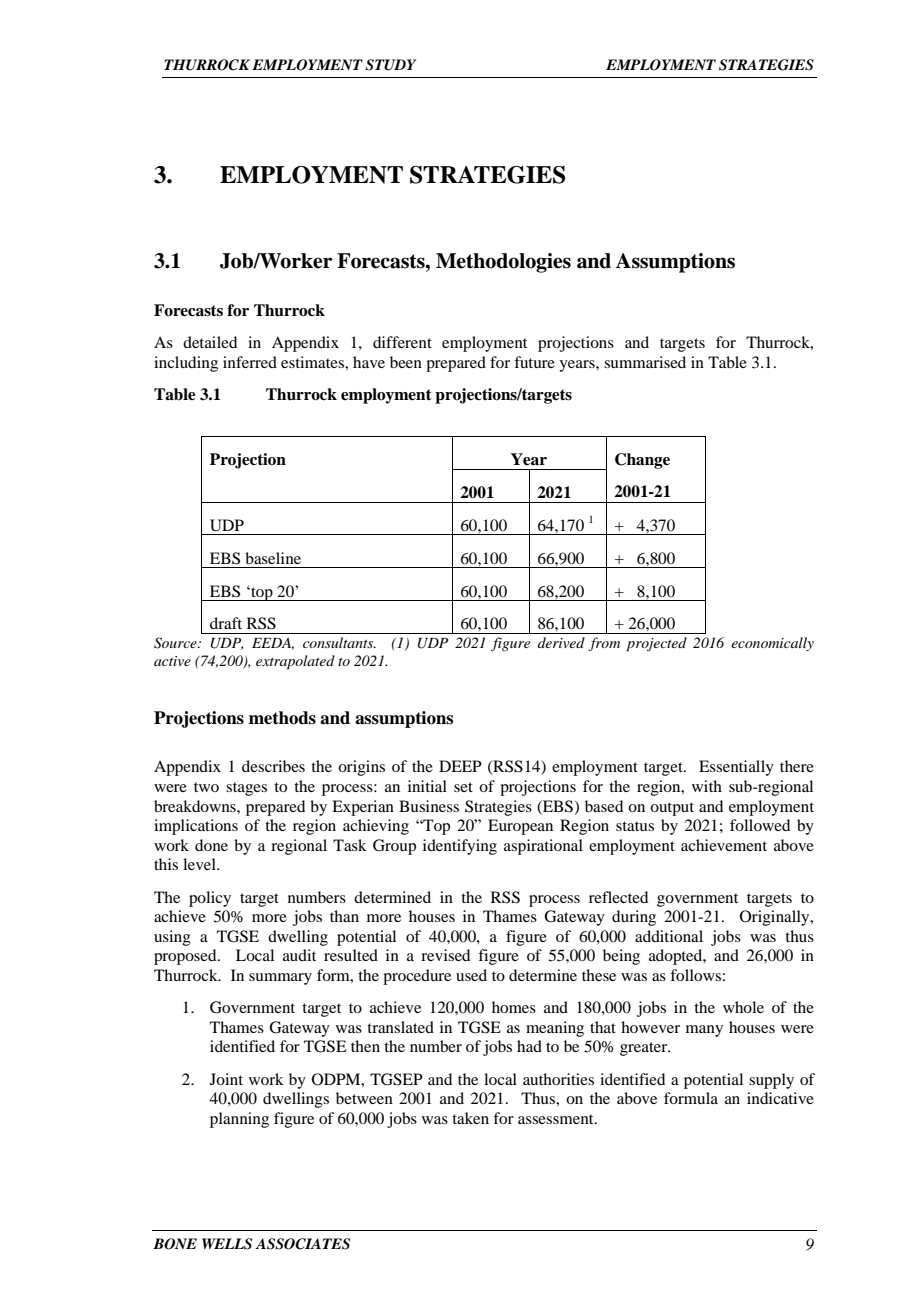  What do you see at coordinates (645, 362) in the screenshot?
I see `summarised` at bounding box center [645, 362].
